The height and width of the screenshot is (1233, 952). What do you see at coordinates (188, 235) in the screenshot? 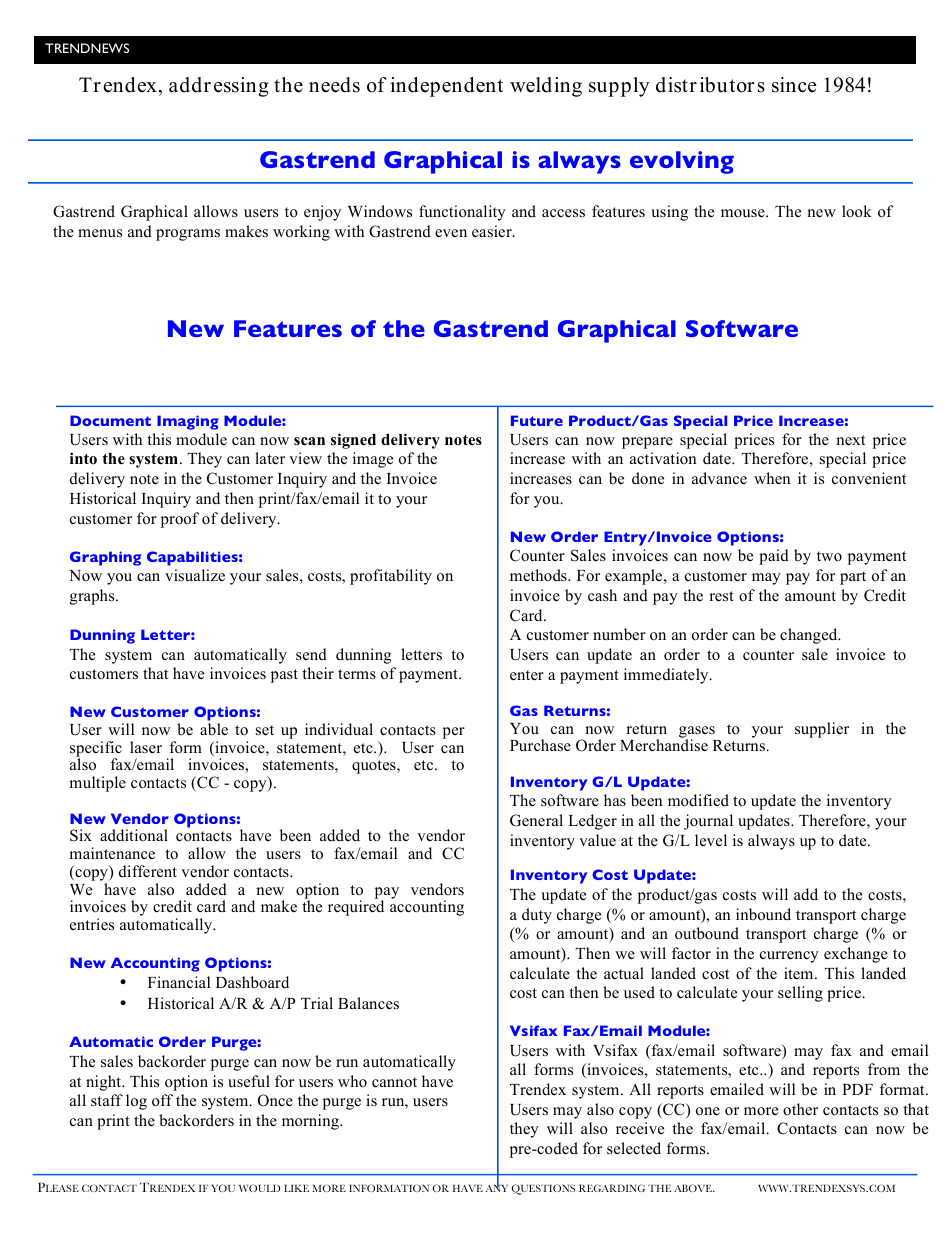
I see `programs` at bounding box center [188, 235].
